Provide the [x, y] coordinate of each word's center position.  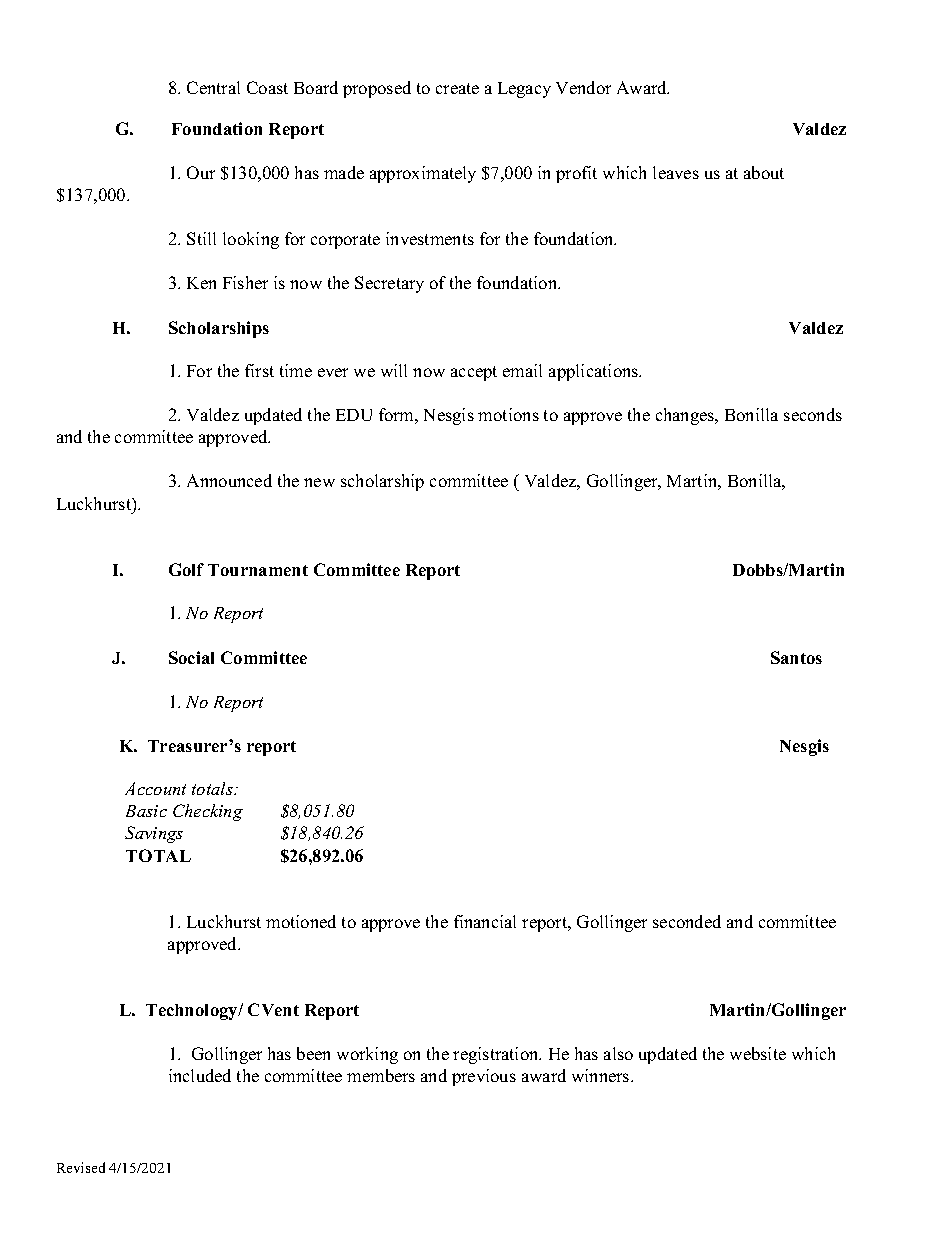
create [457, 88]
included [200, 1075]
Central [213, 87]
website [758, 1053]
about [764, 172]
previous [484, 1077]
